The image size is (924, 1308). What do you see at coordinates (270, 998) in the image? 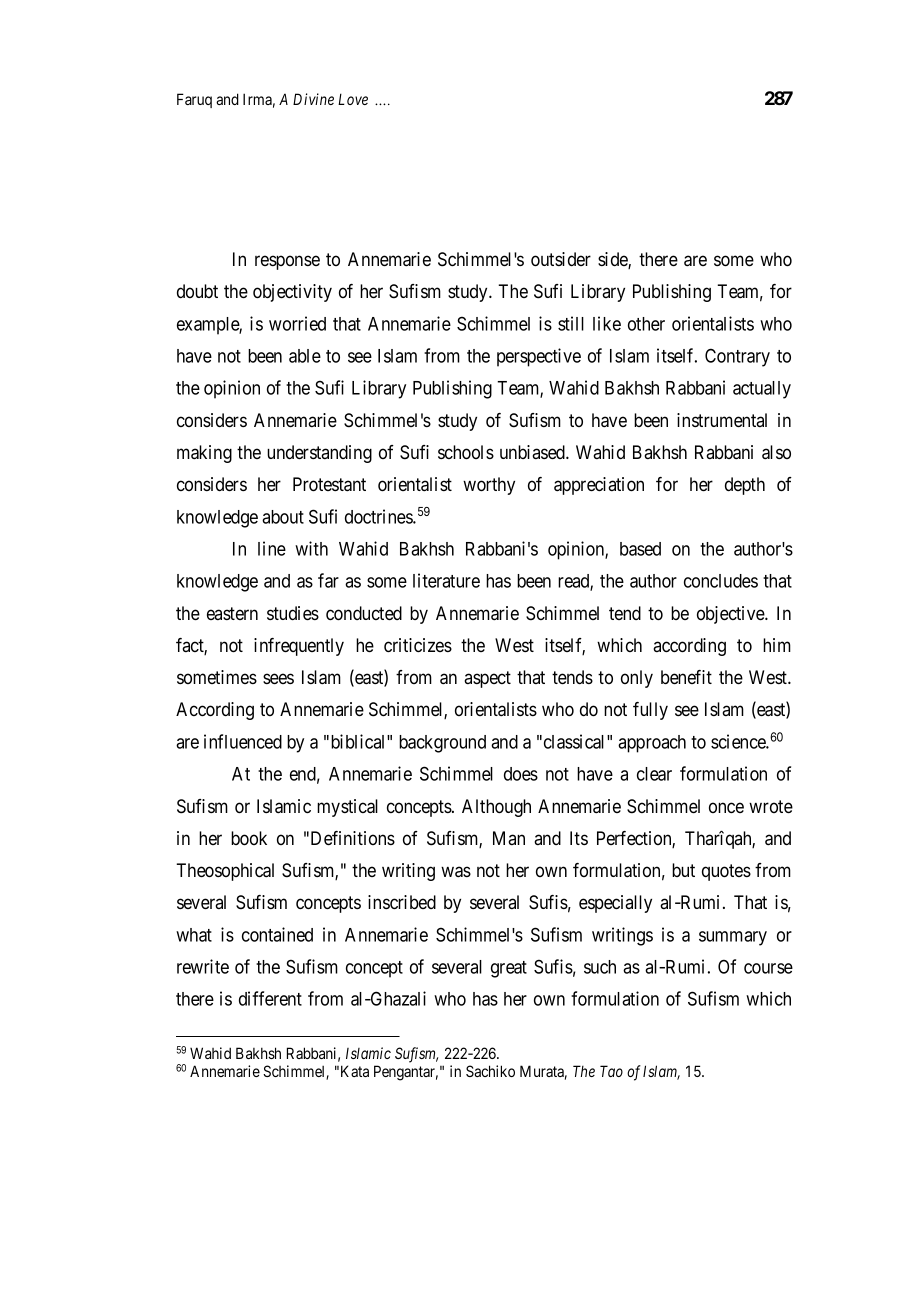
I see `different` at bounding box center [270, 998].
